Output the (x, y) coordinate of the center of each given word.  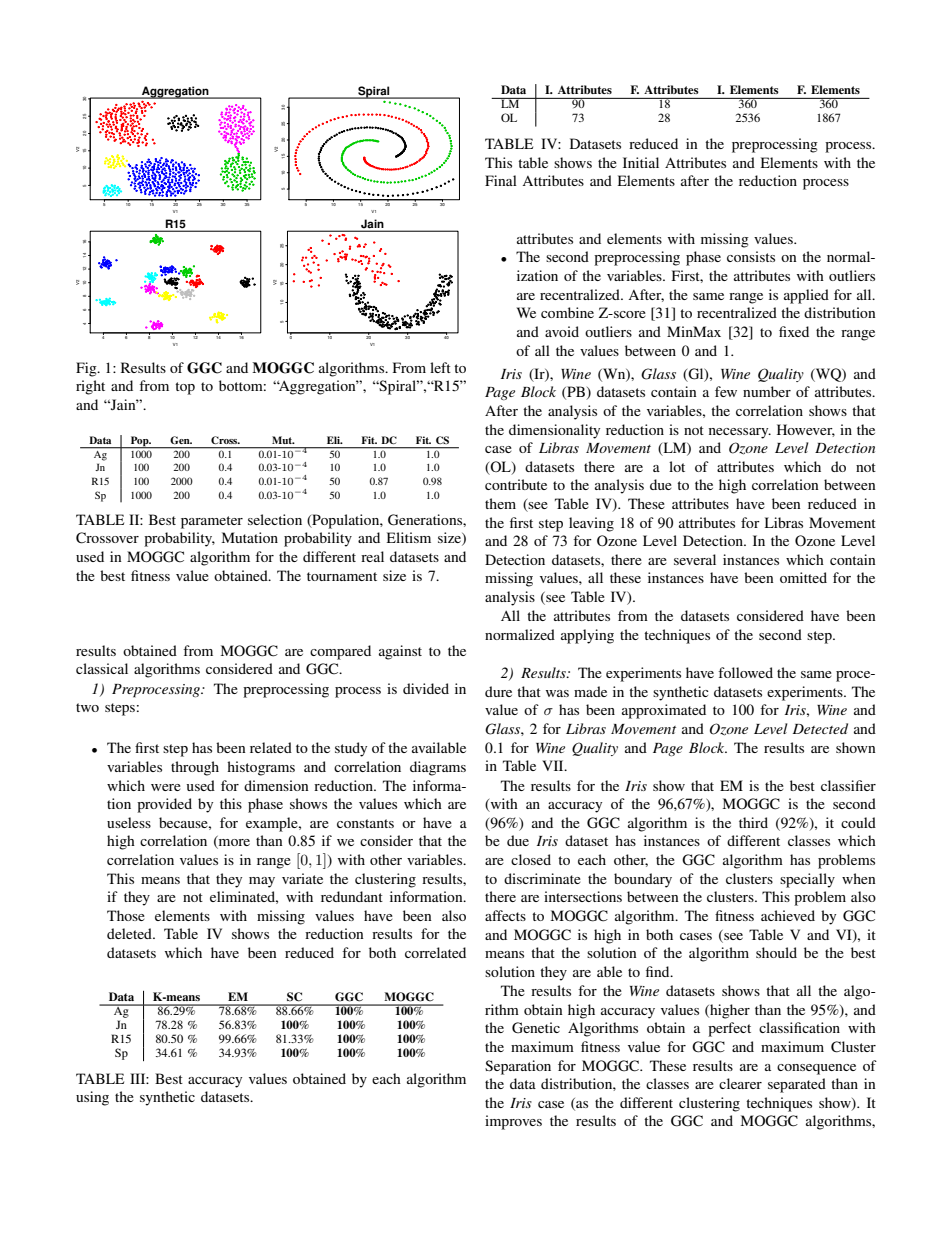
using (92, 1098)
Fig (87, 369)
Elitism (409, 537)
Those (126, 915)
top (185, 388)
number (767, 391)
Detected (820, 728)
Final (501, 180)
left (440, 367)
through (195, 768)
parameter (212, 522)
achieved (788, 915)
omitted (803, 577)
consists (751, 256)
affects (505, 915)
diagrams (438, 768)
